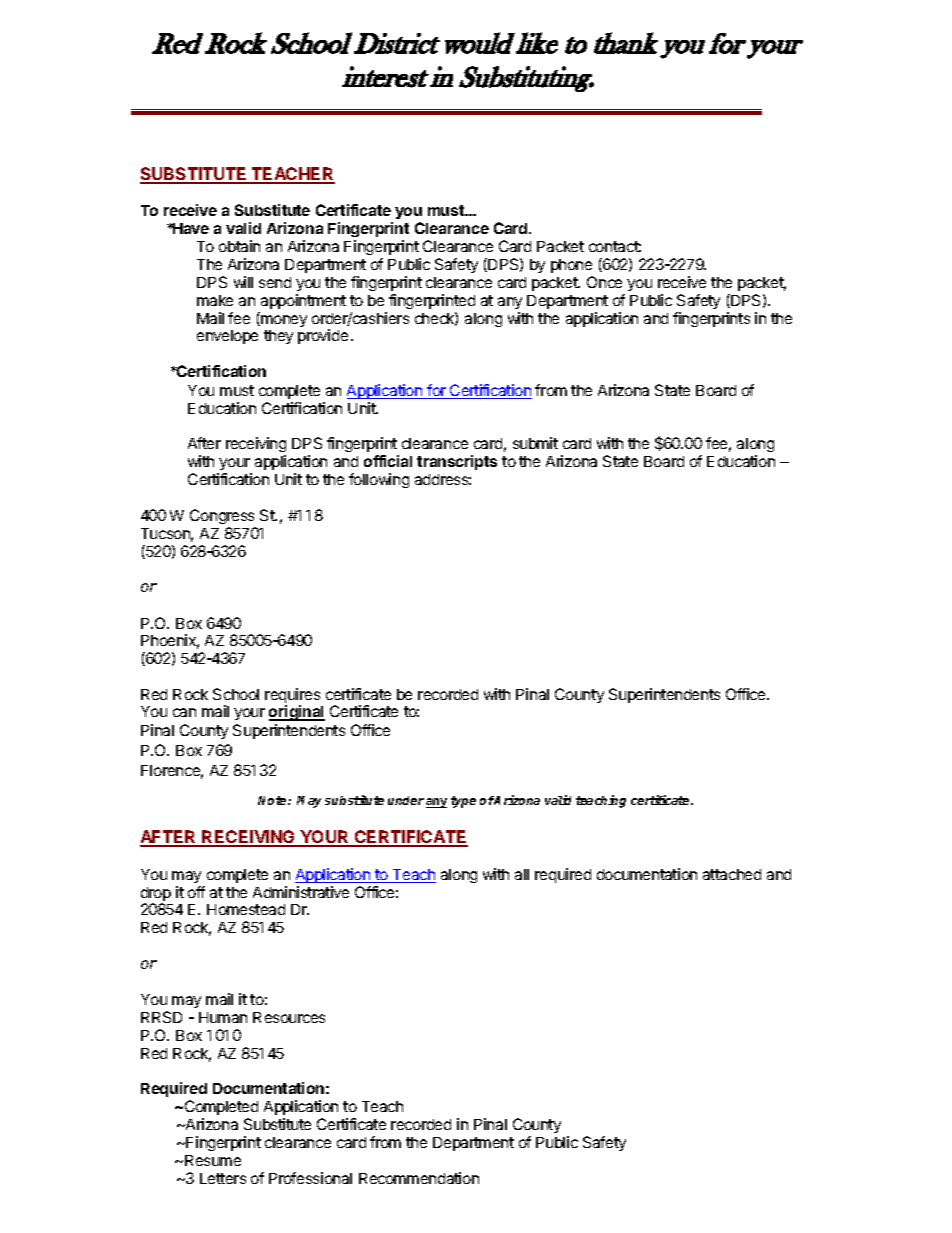  What do you see at coordinates (571, 266) in the document?
I see `phone` at bounding box center [571, 266].
